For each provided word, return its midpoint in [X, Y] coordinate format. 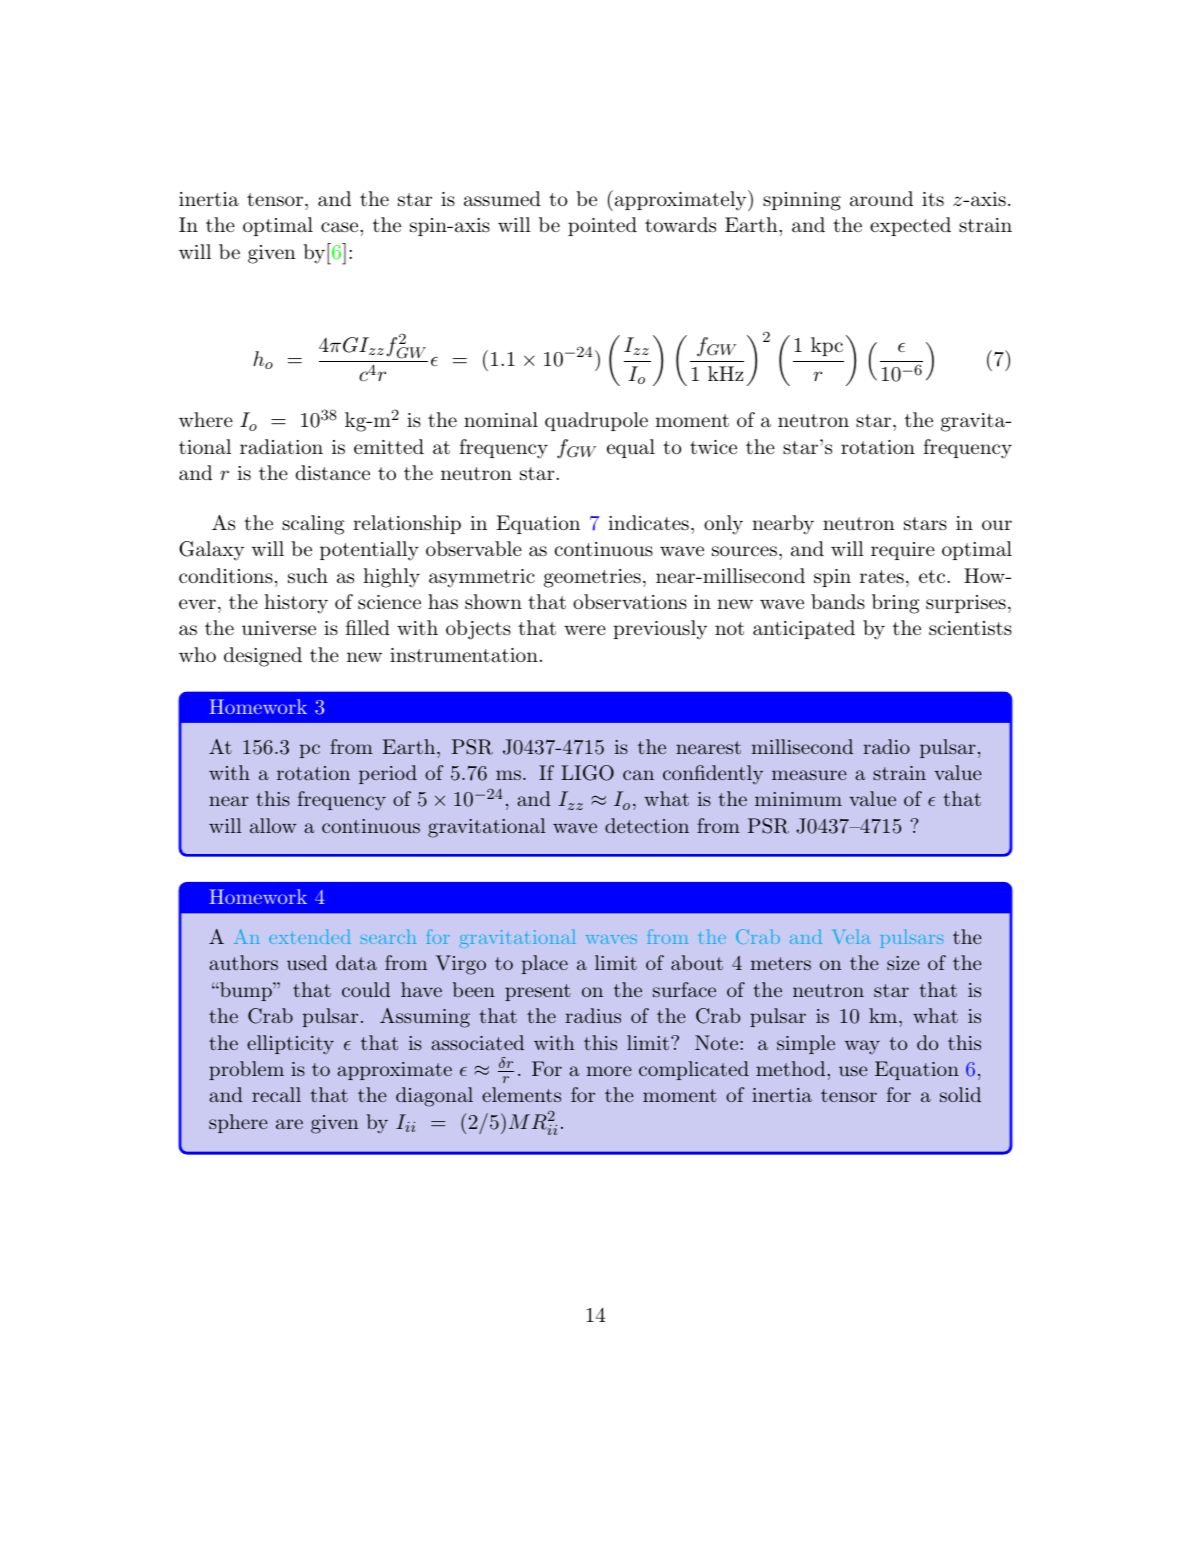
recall [276, 1094]
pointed [602, 226]
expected [910, 226]
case [339, 227]
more [609, 1071]
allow [273, 825]
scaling [313, 525]
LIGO [587, 773]
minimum [798, 799]
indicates [648, 522]
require [903, 551]
